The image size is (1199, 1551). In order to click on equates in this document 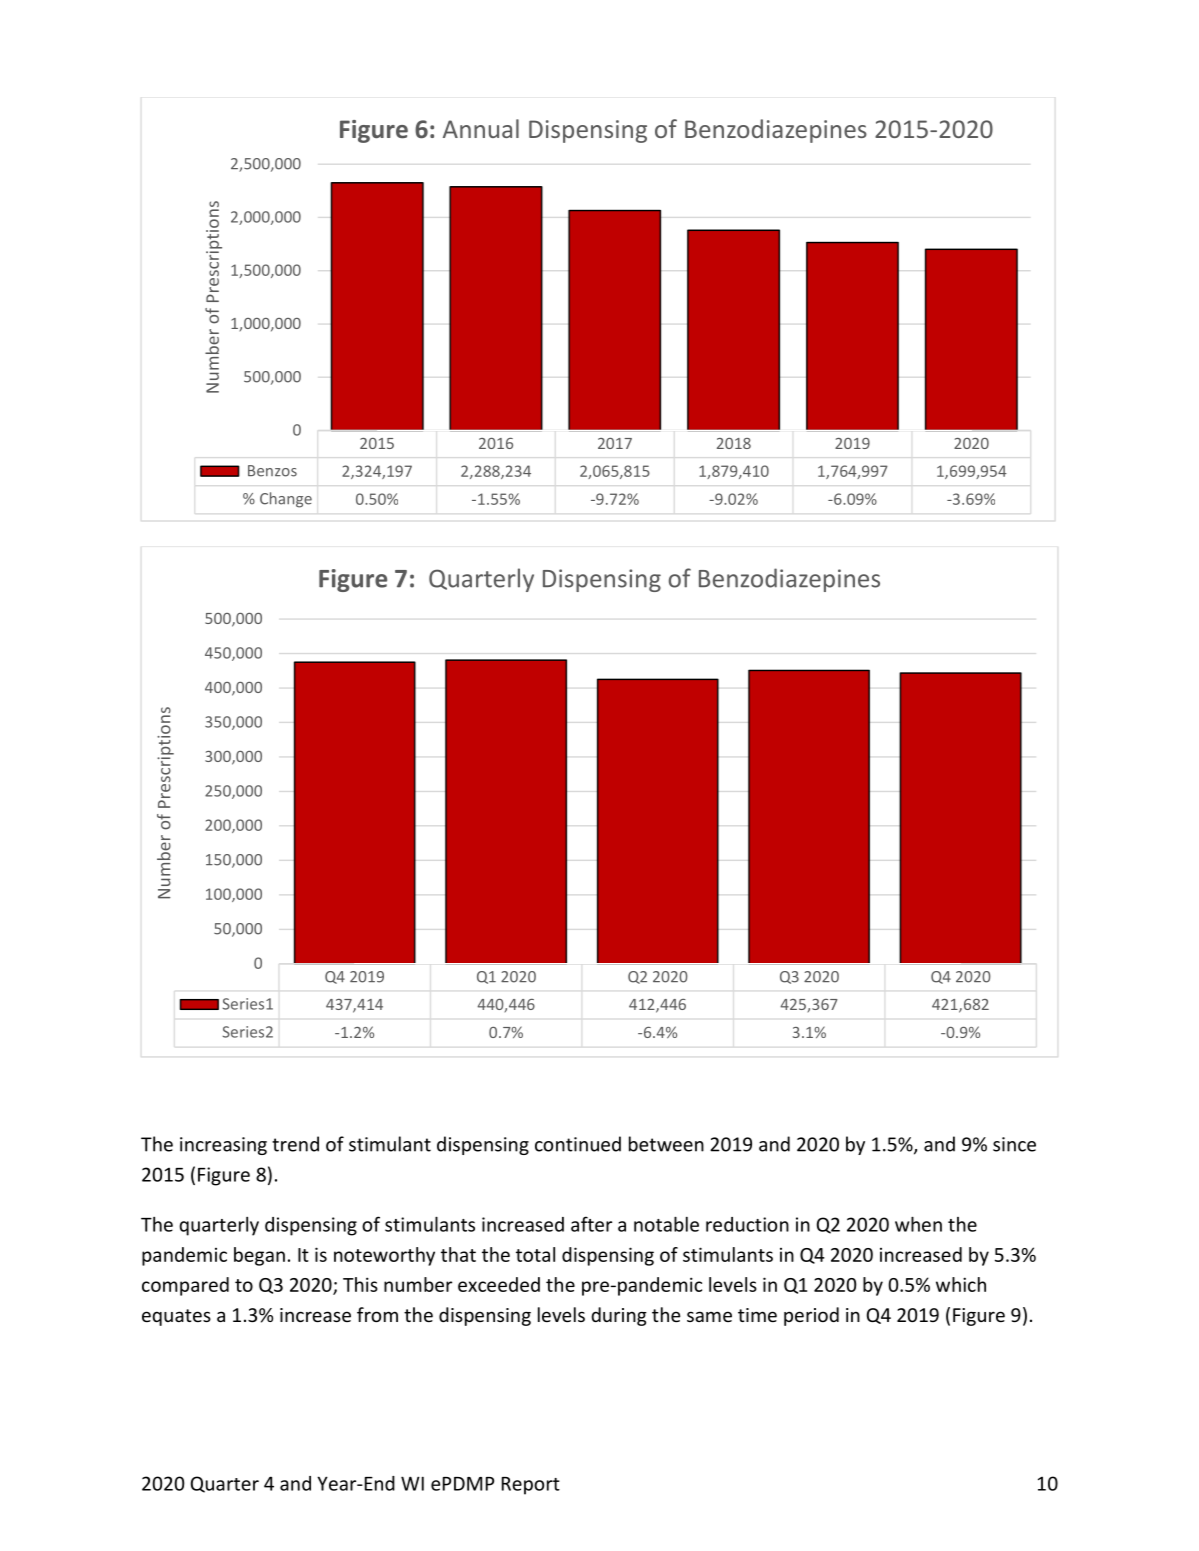, I will do `click(176, 1317)`.
